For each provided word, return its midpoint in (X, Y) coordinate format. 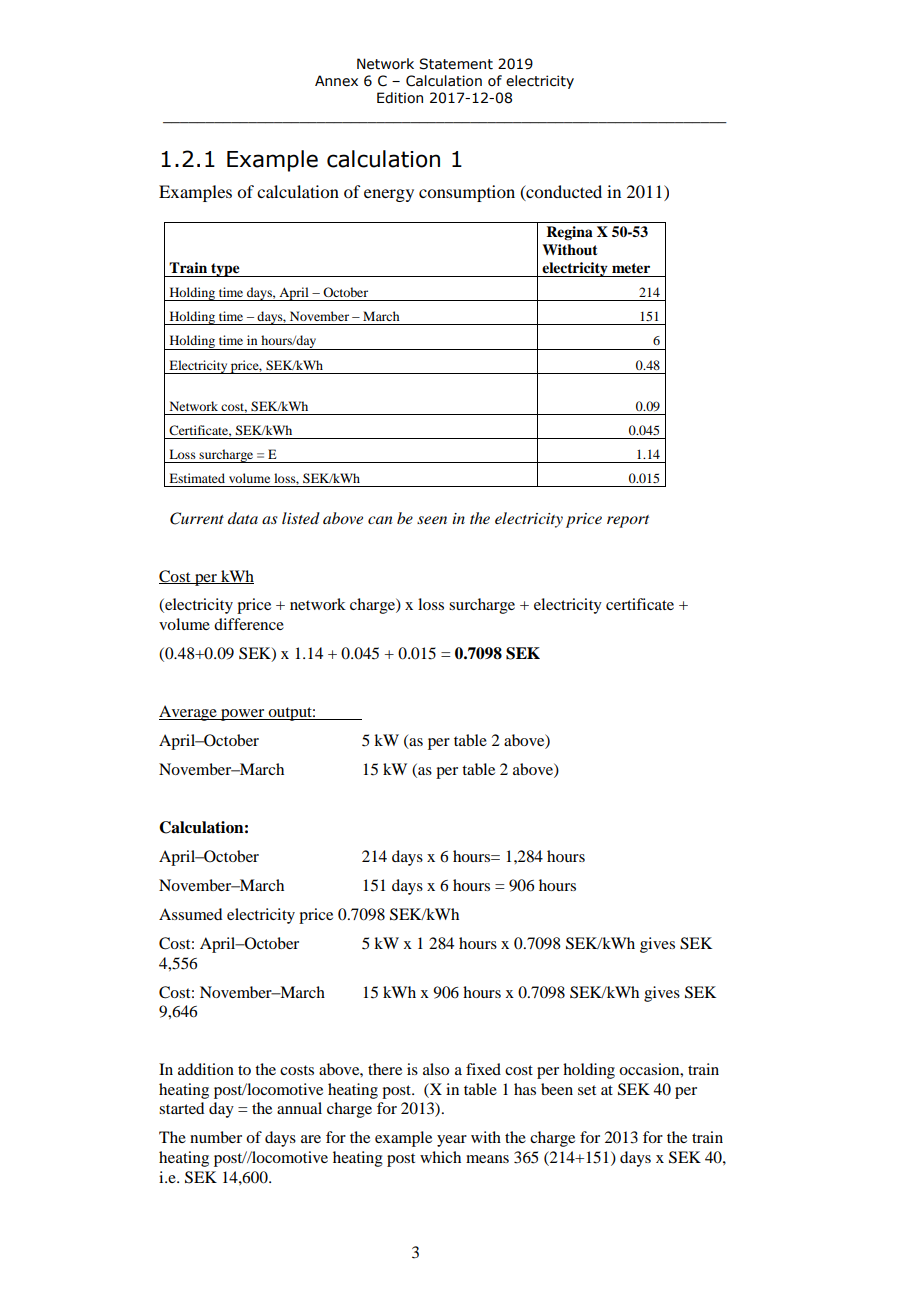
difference (249, 624)
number (216, 1137)
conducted (563, 192)
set (587, 1090)
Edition (400, 98)
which (440, 1157)
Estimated (197, 478)
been (557, 1089)
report (628, 521)
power (243, 715)
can (380, 520)
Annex (336, 81)
